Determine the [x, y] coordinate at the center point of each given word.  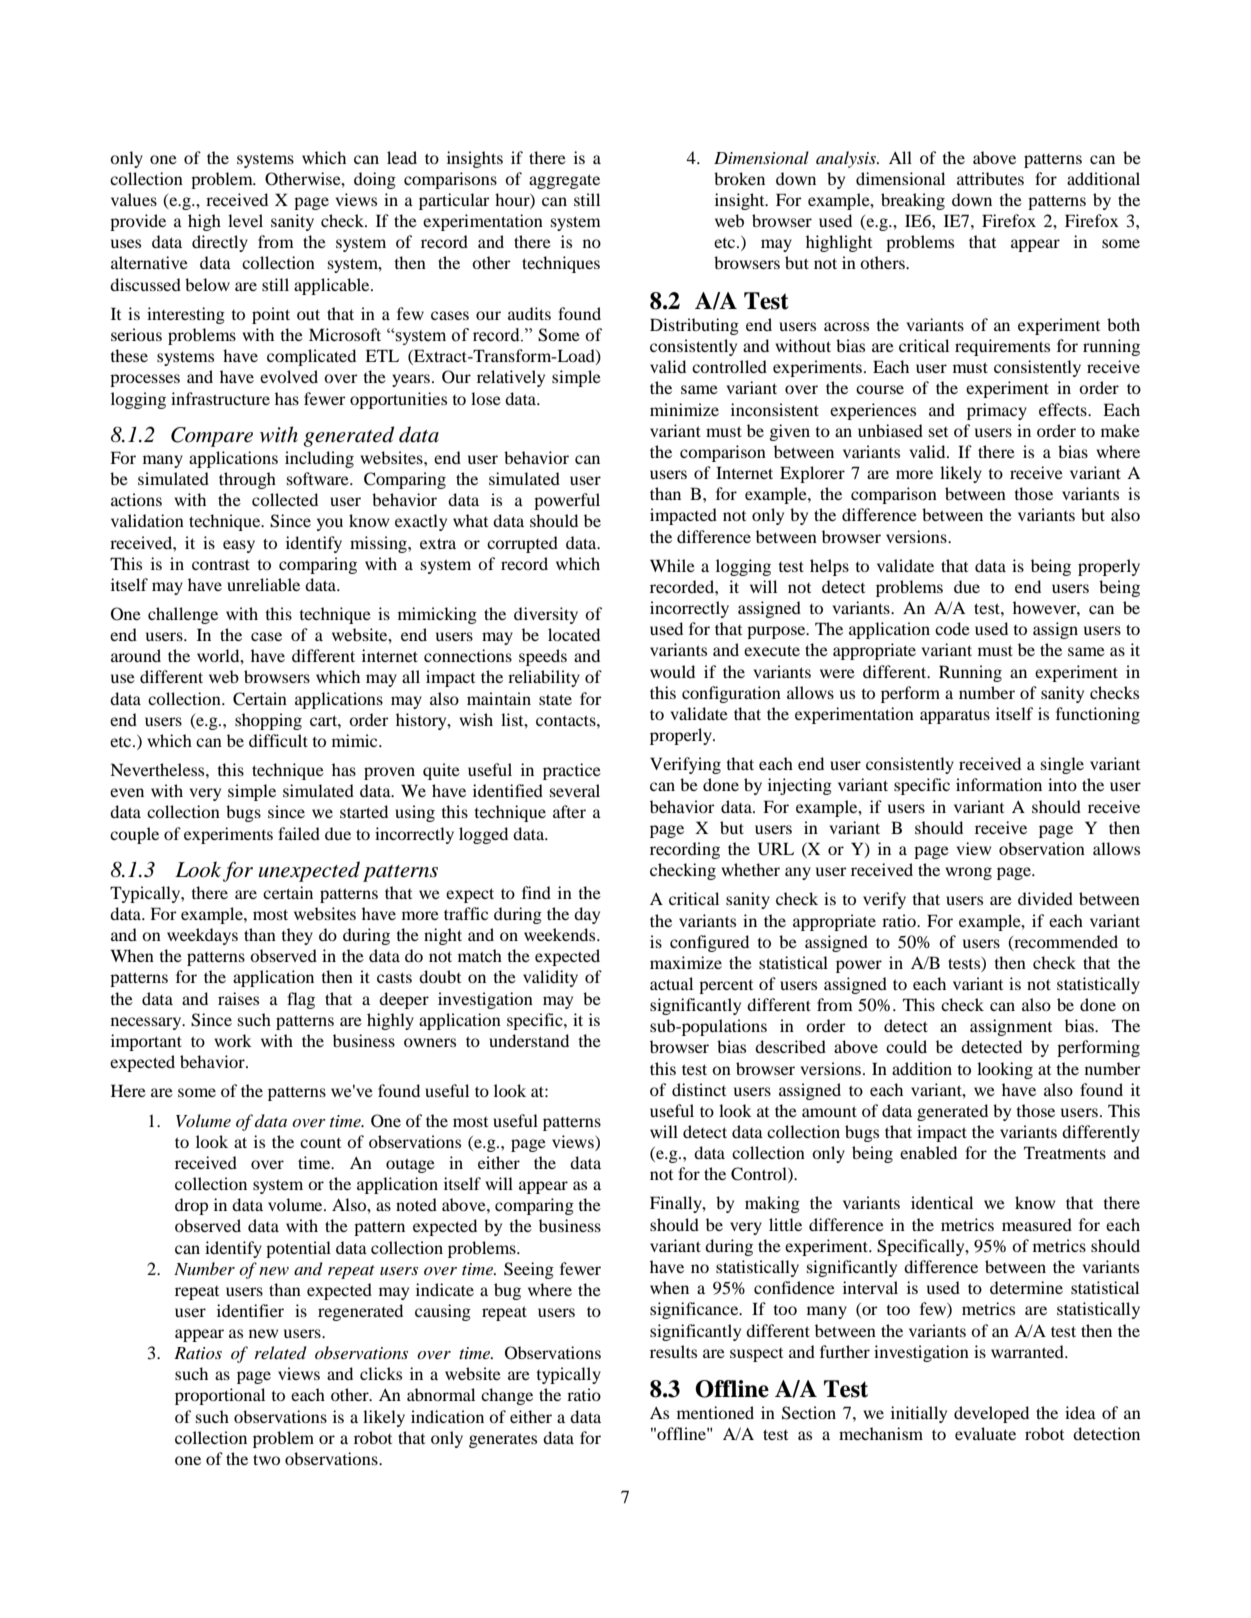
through [247, 480]
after [569, 811]
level [245, 220]
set [938, 432]
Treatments [1065, 1152]
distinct [699, 1089]
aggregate [564, 181]
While [672, 565]
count [320, 1143]
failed [299, 833]
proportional [220, 1396]
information [999, 784]
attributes [990, 178]
